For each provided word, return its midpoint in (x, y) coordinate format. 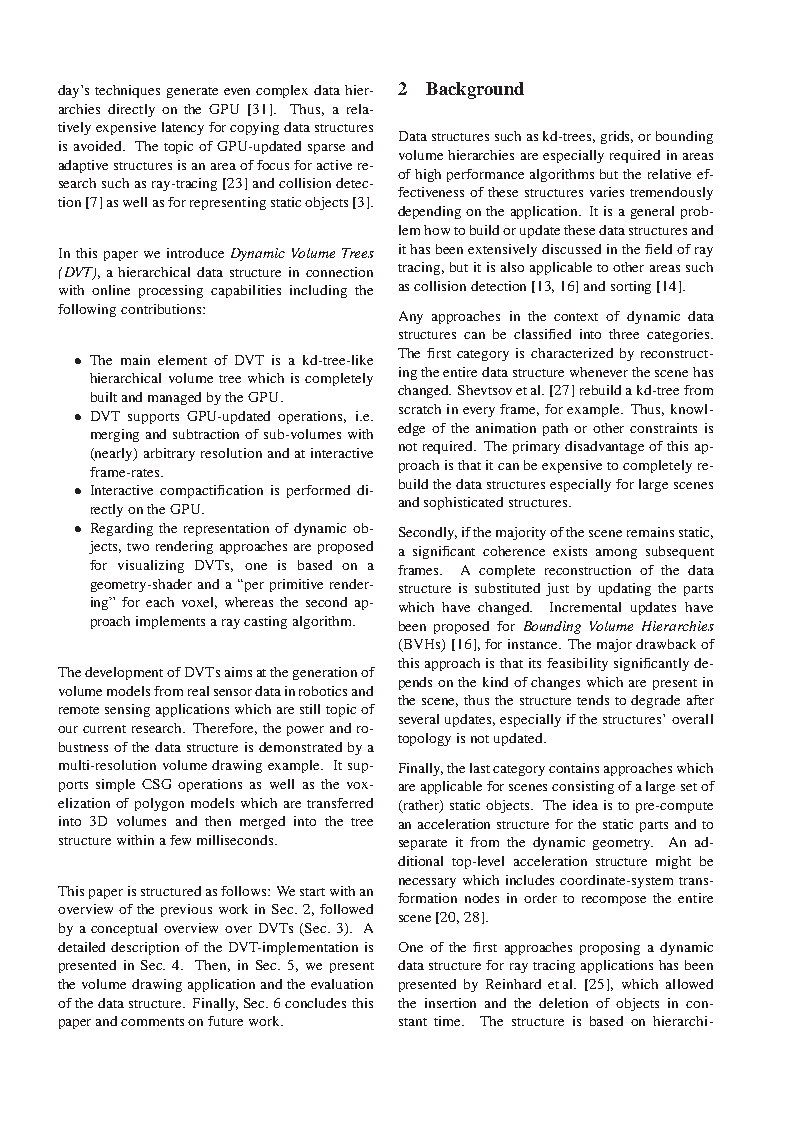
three (624, 334)
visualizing (151, 566)
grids (617, 137)
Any (411, 317)
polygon (159, 804)
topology (424, 739)
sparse (326, 149)
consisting (583, 787)
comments (152, 1022)
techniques (127, 91)
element (182, 360)
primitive (296, 585)
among (616, 554)
